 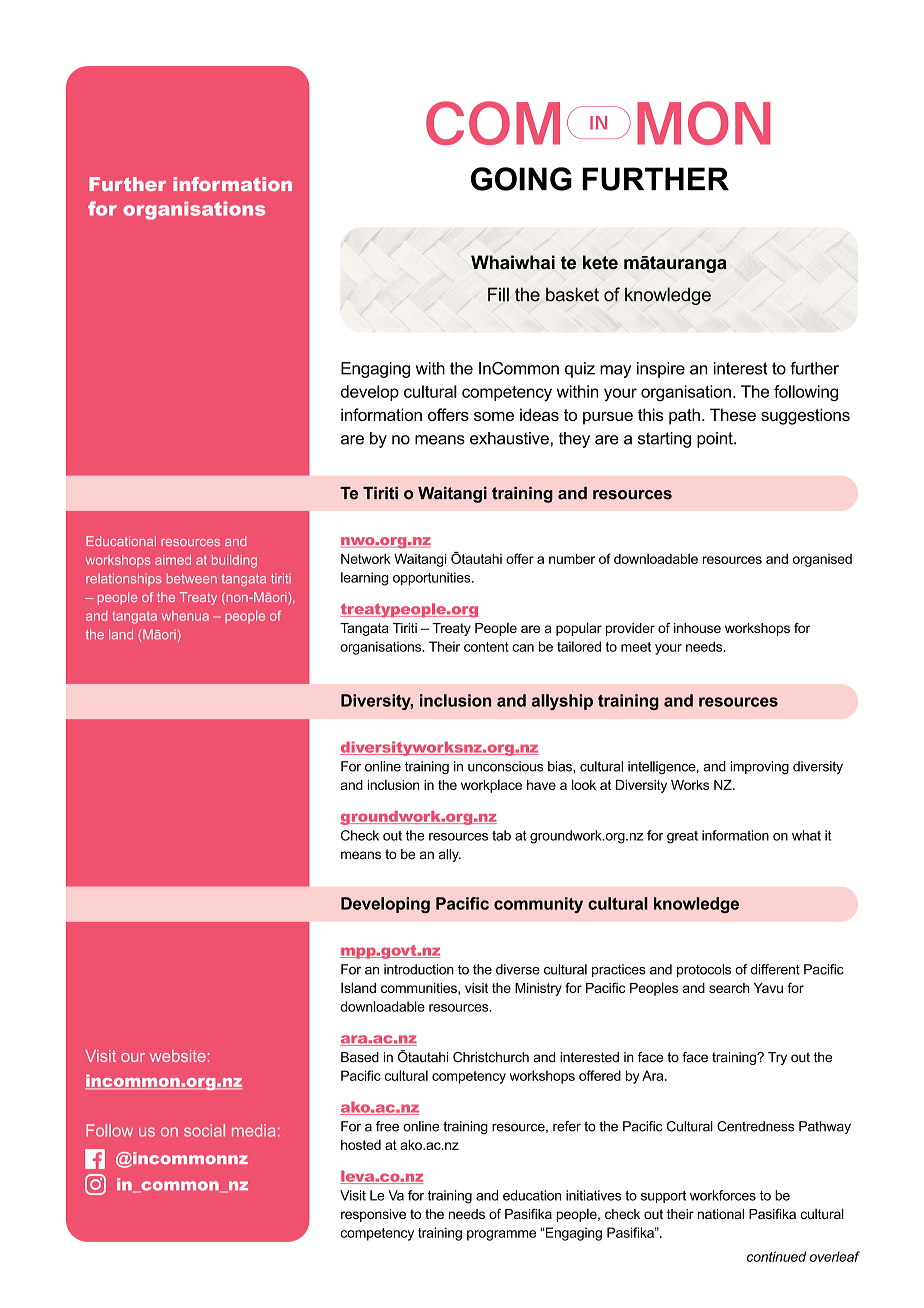 What do you see at coordinates (721, 1213) in the page?
I see `national` at bounding box center [721, 1213].
